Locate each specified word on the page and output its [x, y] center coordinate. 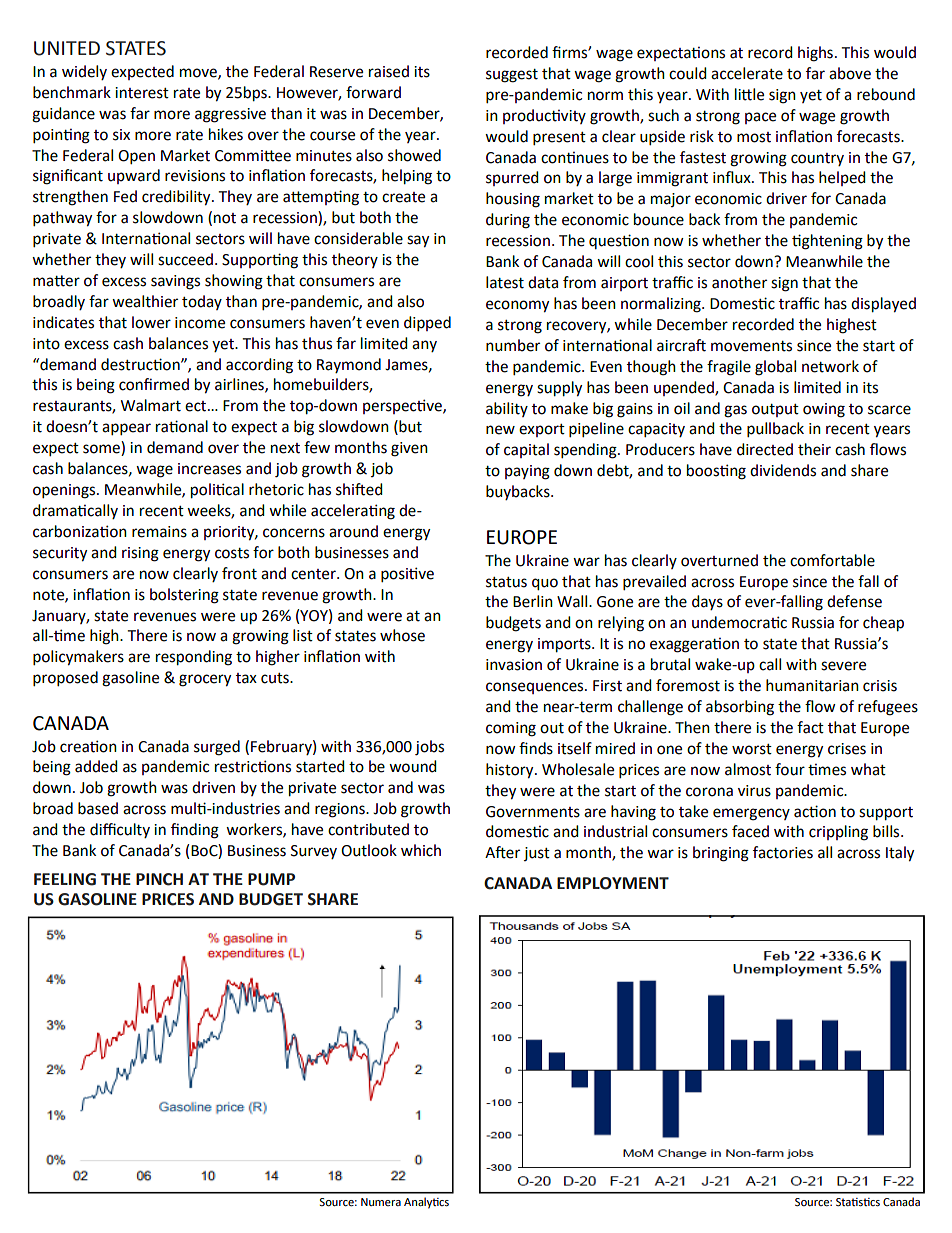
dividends [783, 470]
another [739, 282]
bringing [721, 854]
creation [88, 746]
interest [142, 93]
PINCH [159, 879]
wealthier [145, 301]
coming [511, 729]
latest [505, 282]
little [749, 94]
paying [527, 472]
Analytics [426, 1203]
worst [752, 749]
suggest [512, 76]
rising [140, 554]
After [502, 852]
